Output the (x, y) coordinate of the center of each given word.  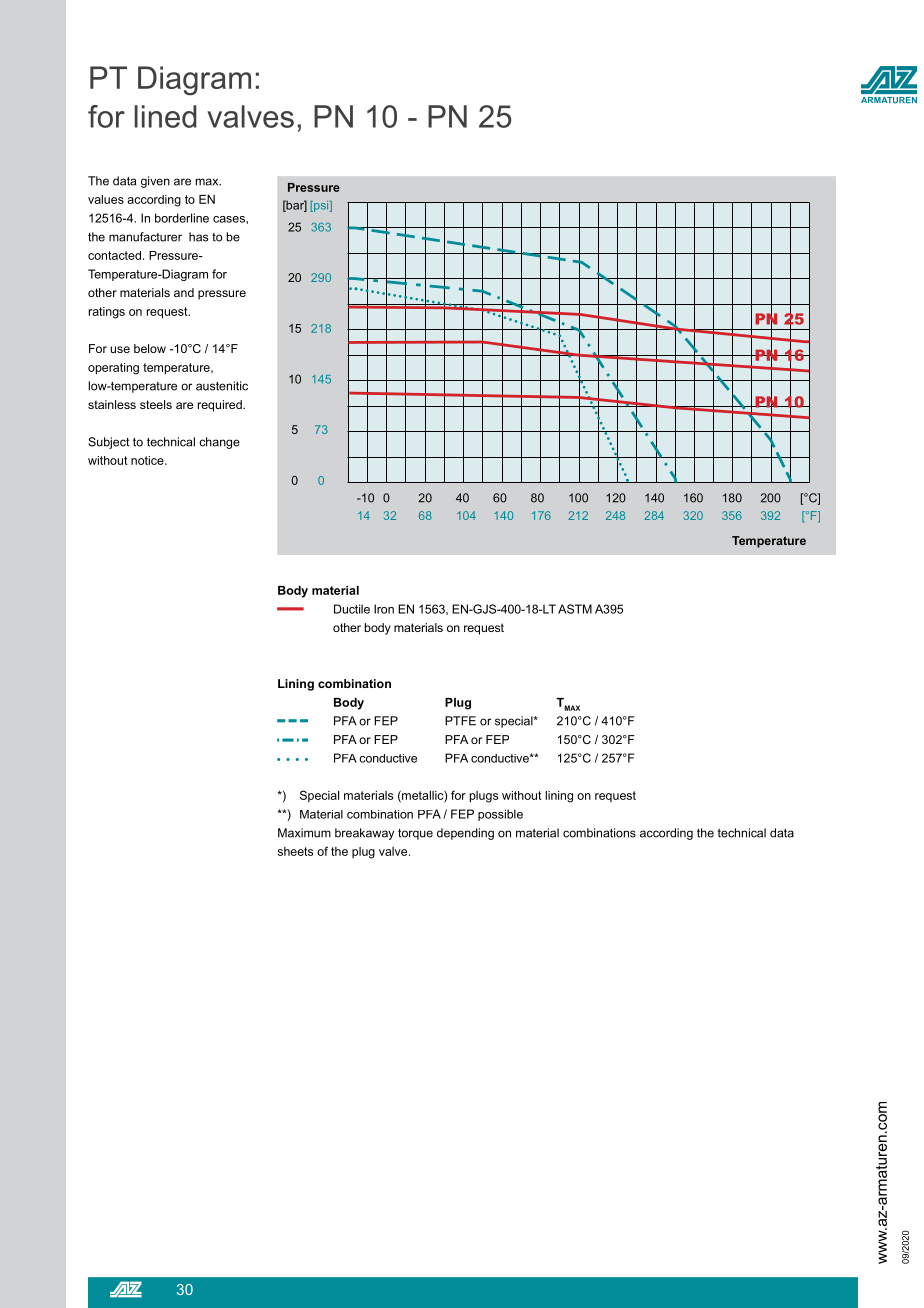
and (184, 292)
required (221, 406)
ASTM (575, 609)
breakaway (364, 834)
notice (148, 460)
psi (321, 206)
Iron (384, 609)
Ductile (352, 609)
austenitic (222, 386)
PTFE (460, 721)
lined (165, 116)
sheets (295, 851)
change (219, 443)
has (199, 237)
